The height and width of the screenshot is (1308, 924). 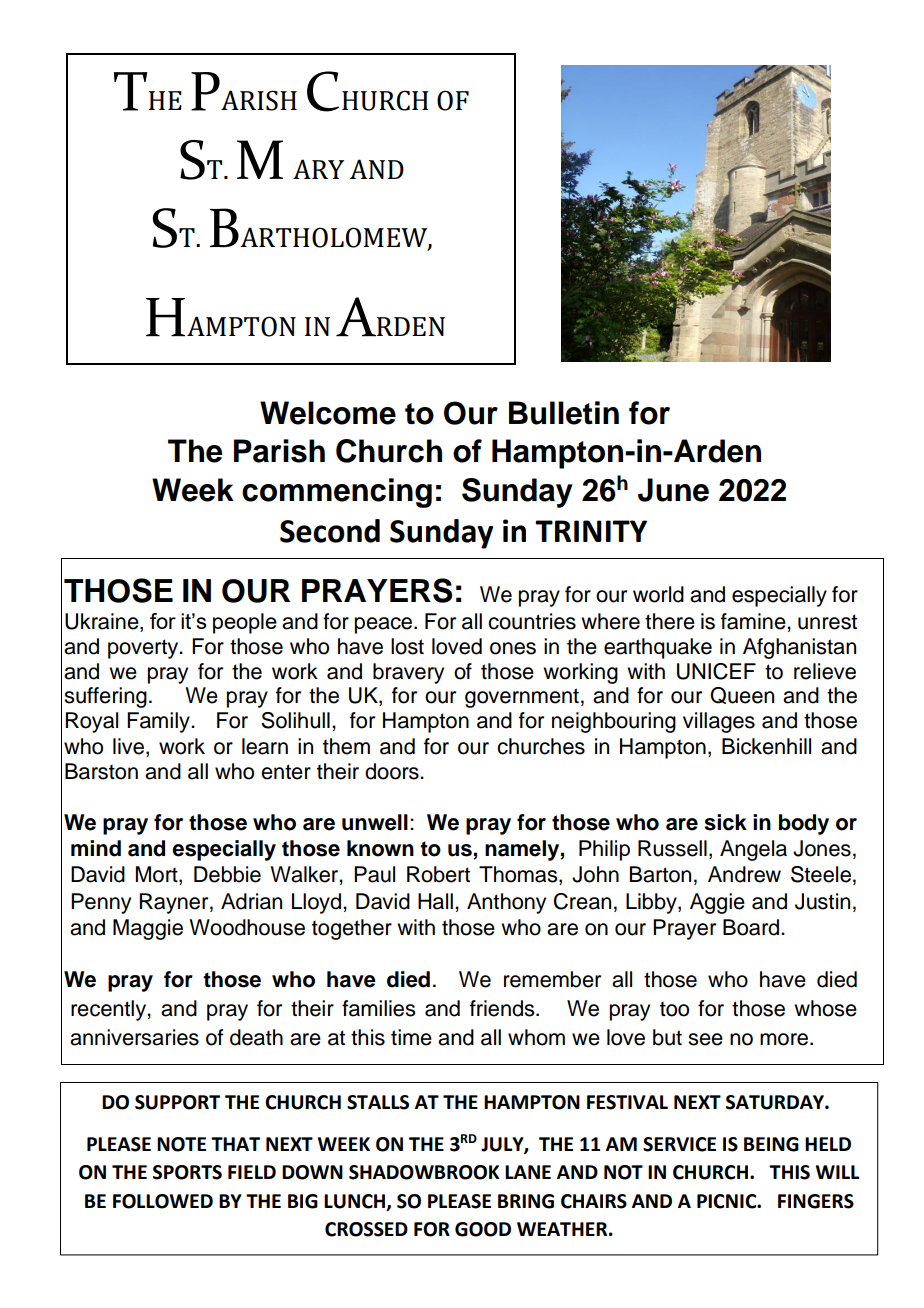 I want to click on GOOD, so click(x=483, y=1229).
